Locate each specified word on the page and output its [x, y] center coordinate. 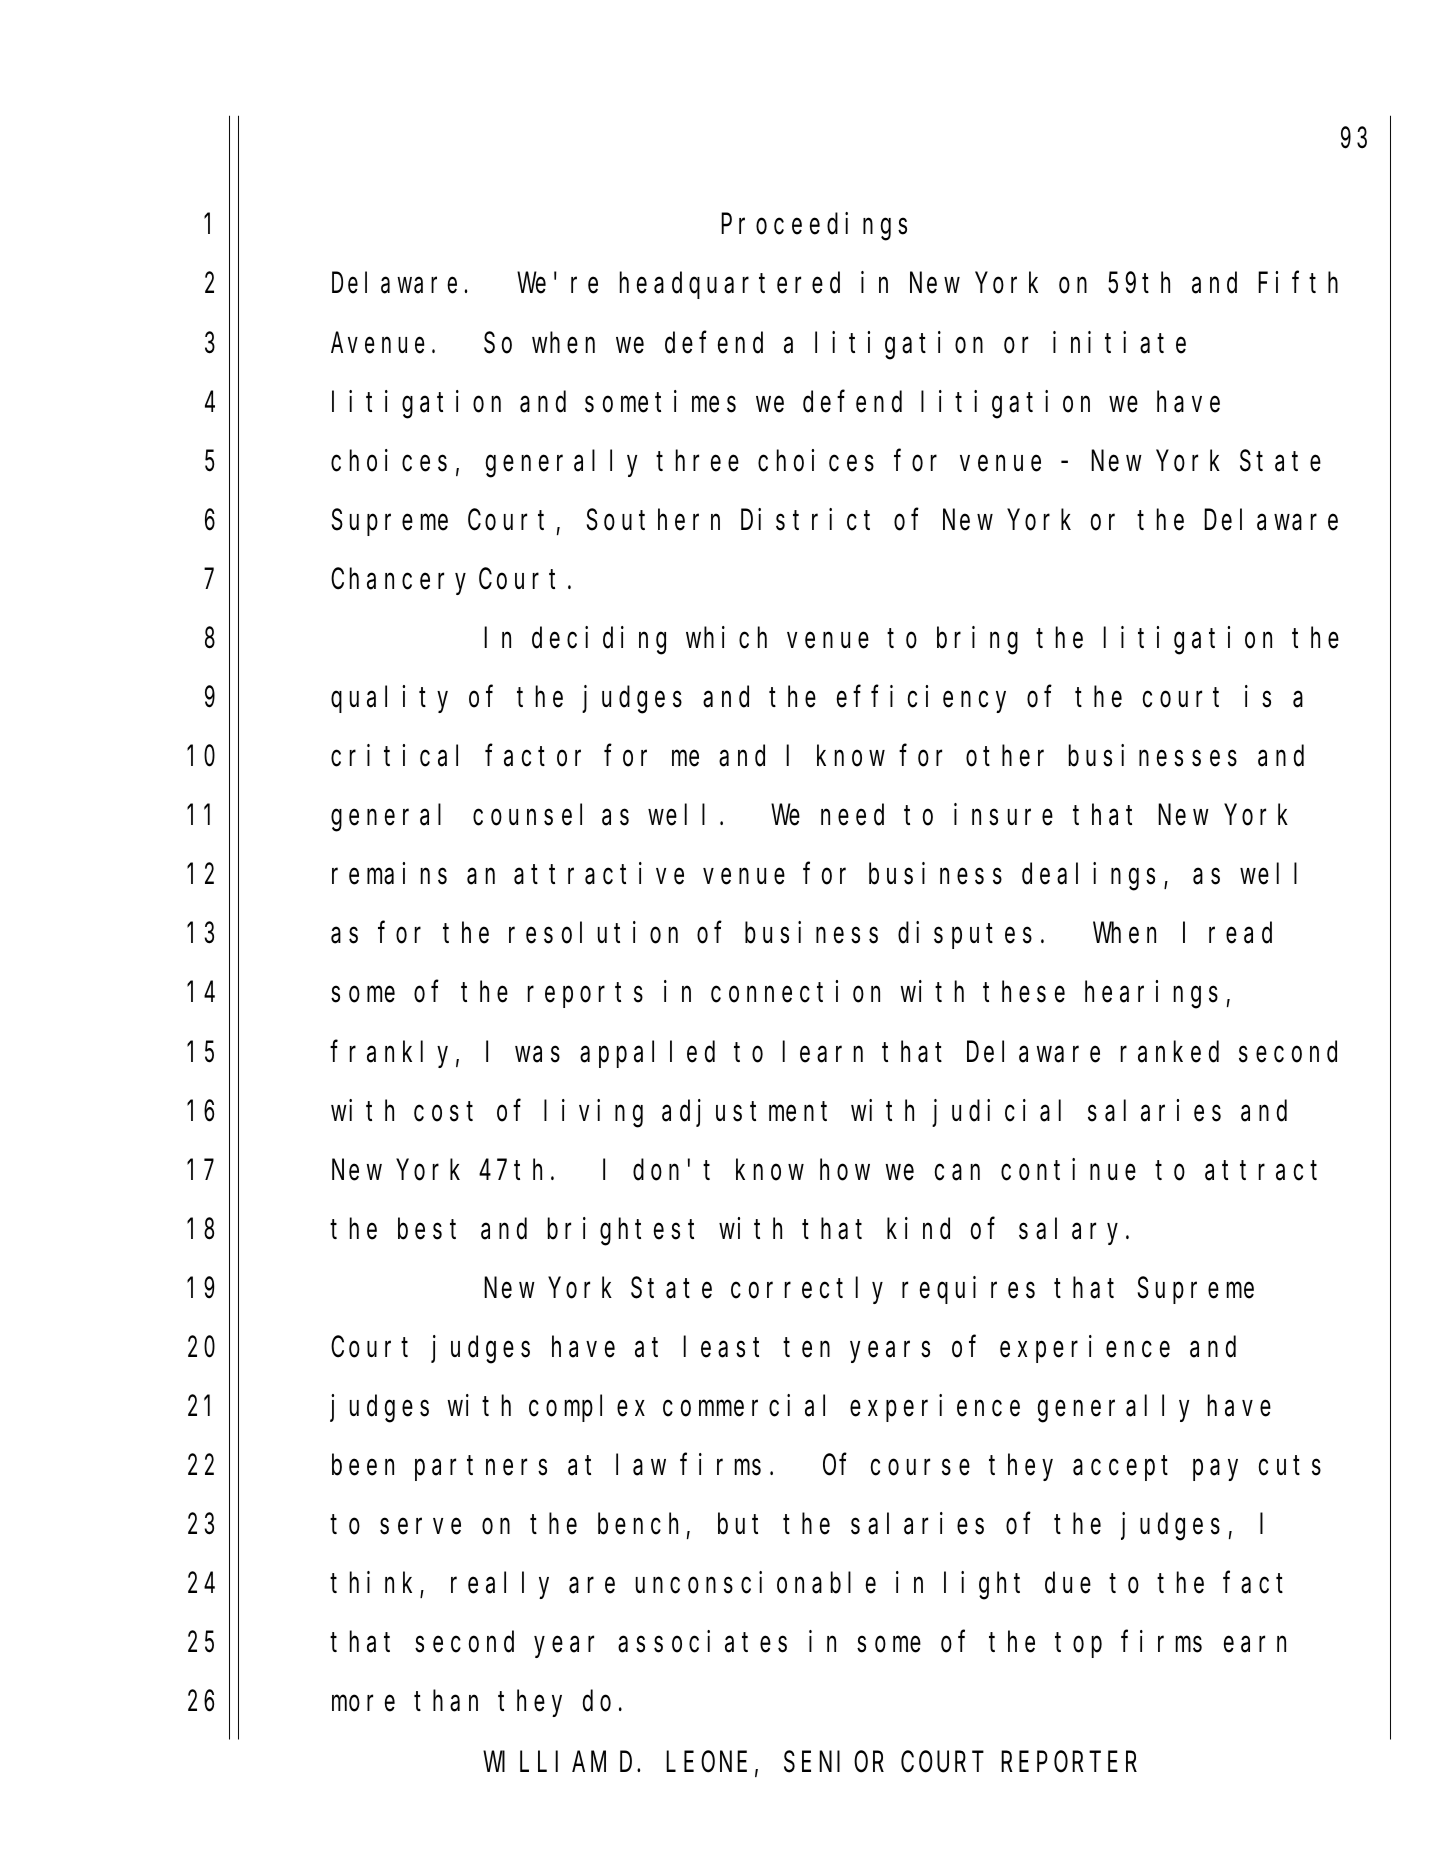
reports [585, 996]
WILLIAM [545, 1763]
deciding [599, 640]
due [1068, 1583]
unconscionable [756, 1583]
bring [977, 640]
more [363, 1704]
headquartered [730, 286]
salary [1073, 1231]
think [376, 1584]
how [845, 1170]
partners [481, 1469]
